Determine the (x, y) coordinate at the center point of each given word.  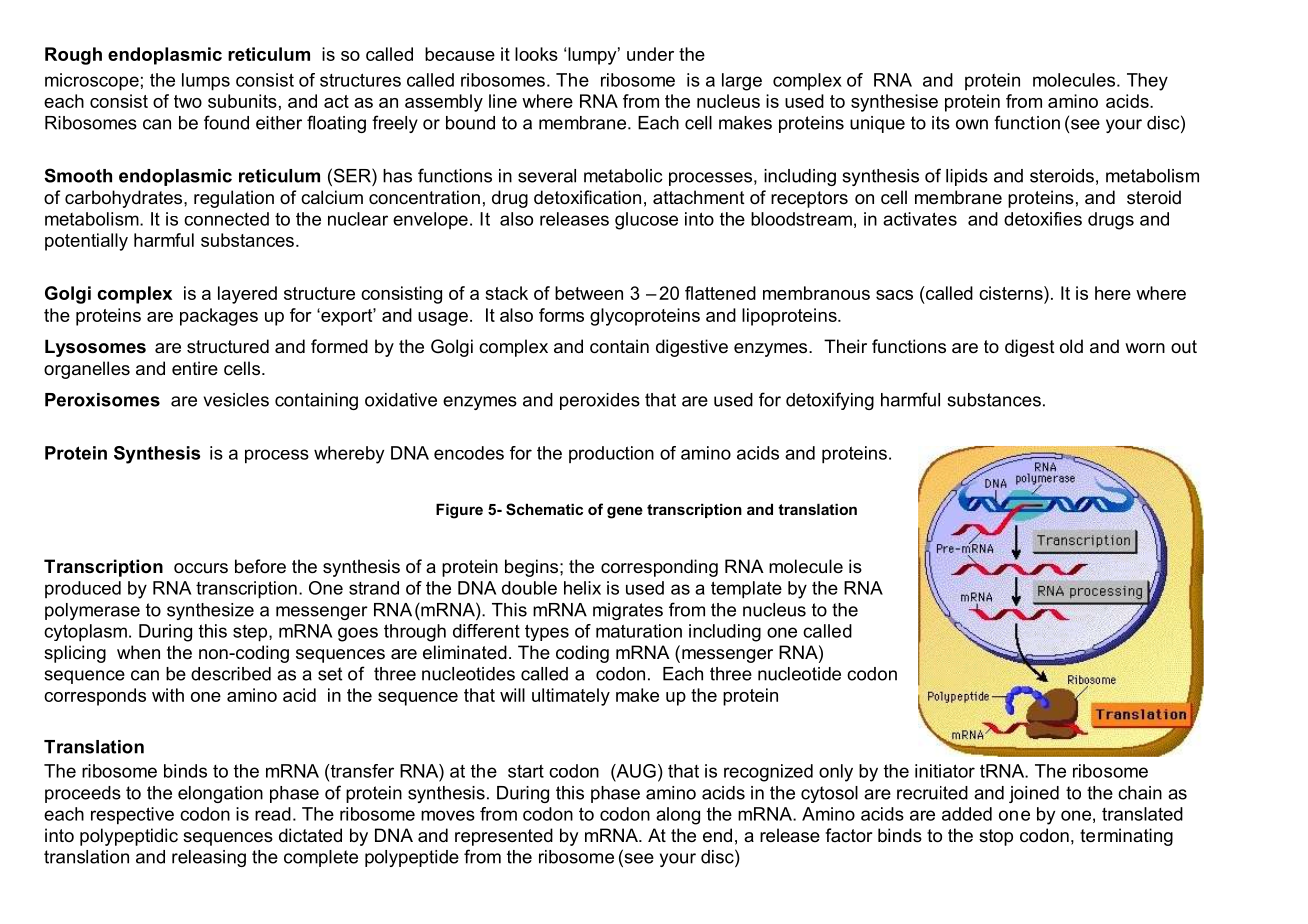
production (611, 454)
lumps (206, 82)
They (1147, 82)
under (650, 54)
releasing (209, 858)
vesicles (236, 400)
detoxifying (830, 401)
